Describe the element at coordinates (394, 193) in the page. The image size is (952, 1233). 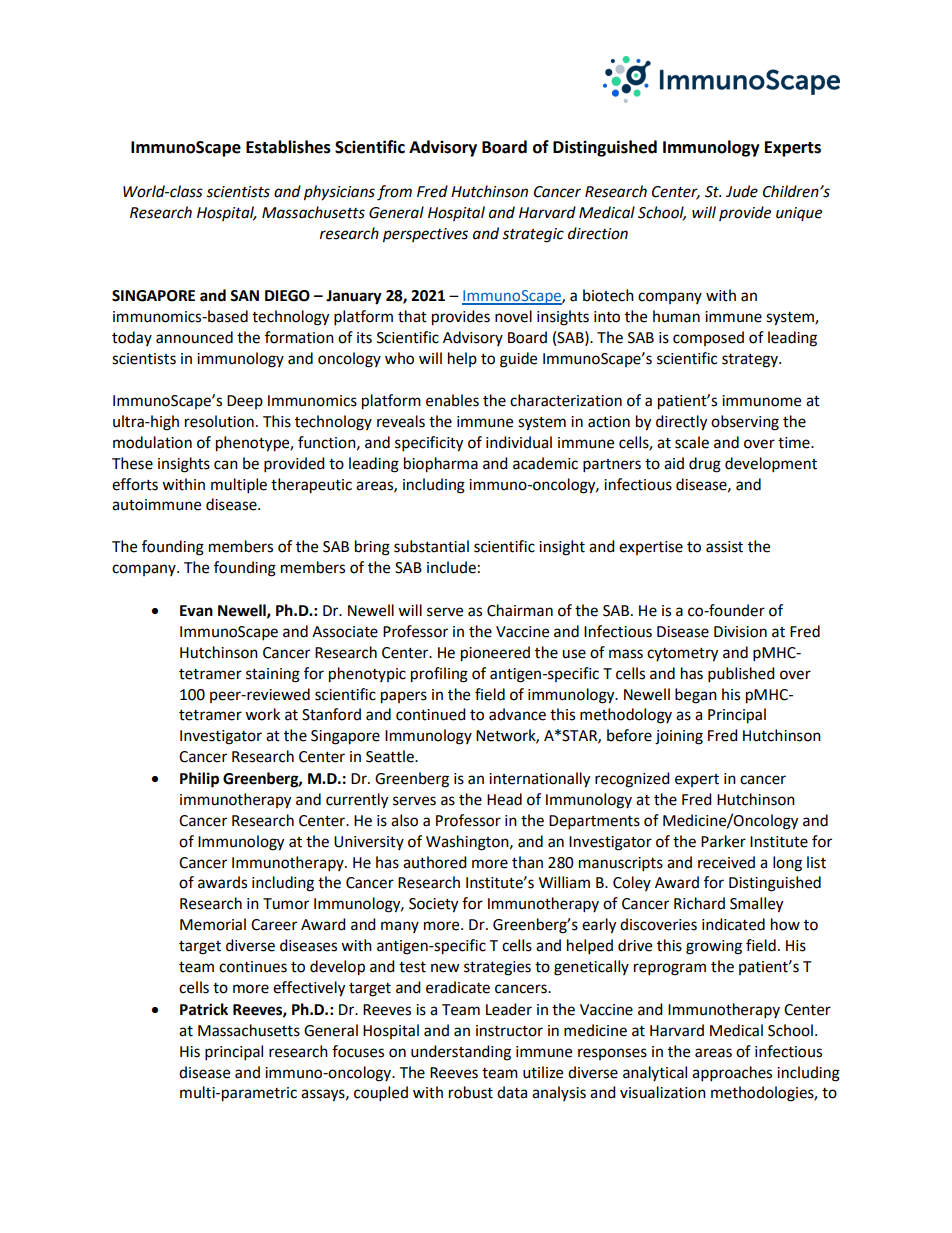
I see `from` at that location.
